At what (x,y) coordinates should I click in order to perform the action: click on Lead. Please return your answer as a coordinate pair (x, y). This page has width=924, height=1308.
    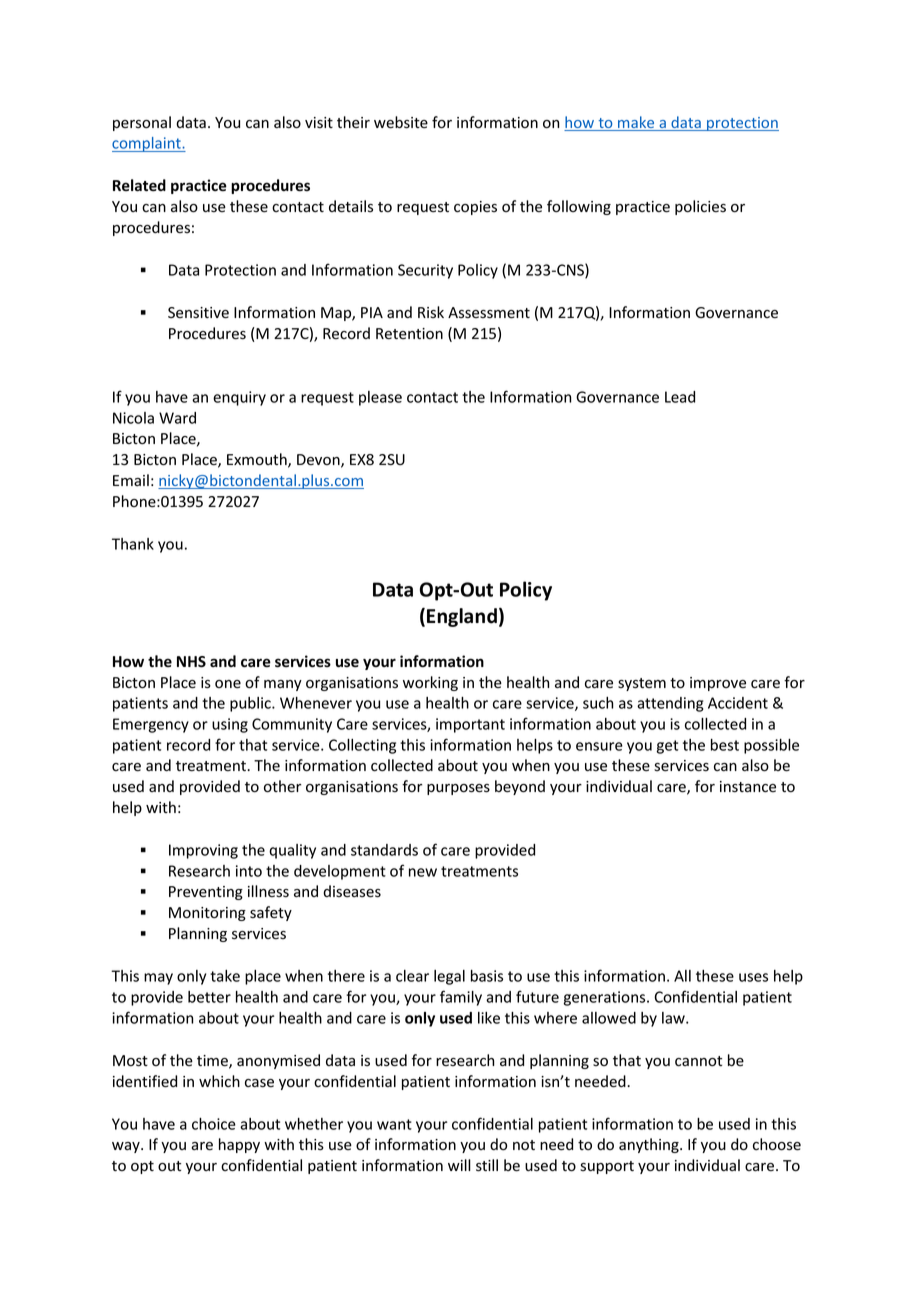
    Looking at the image, I should click on (680, 397).
